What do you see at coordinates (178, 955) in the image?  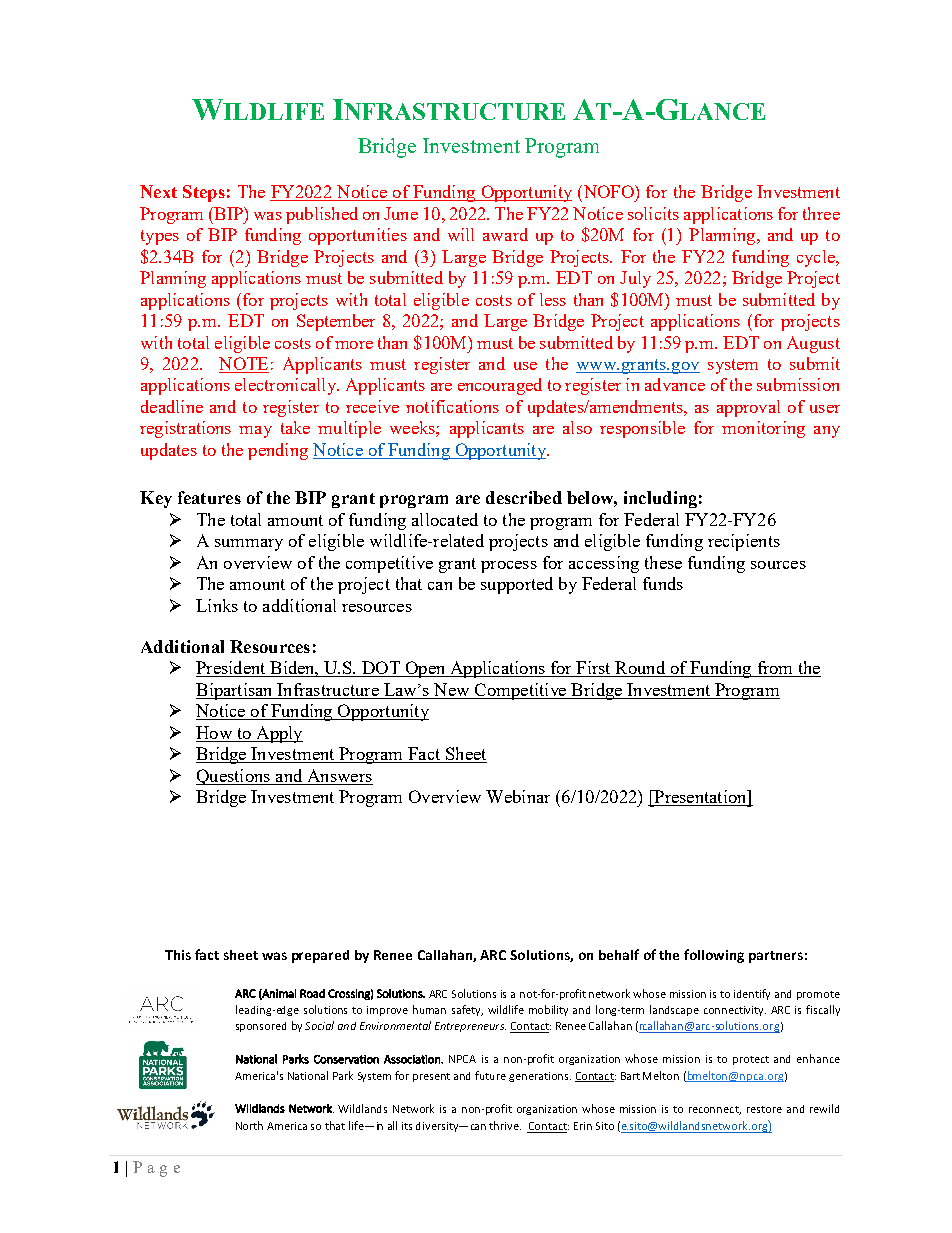 I see `This` at bounding box center [178, 955].
